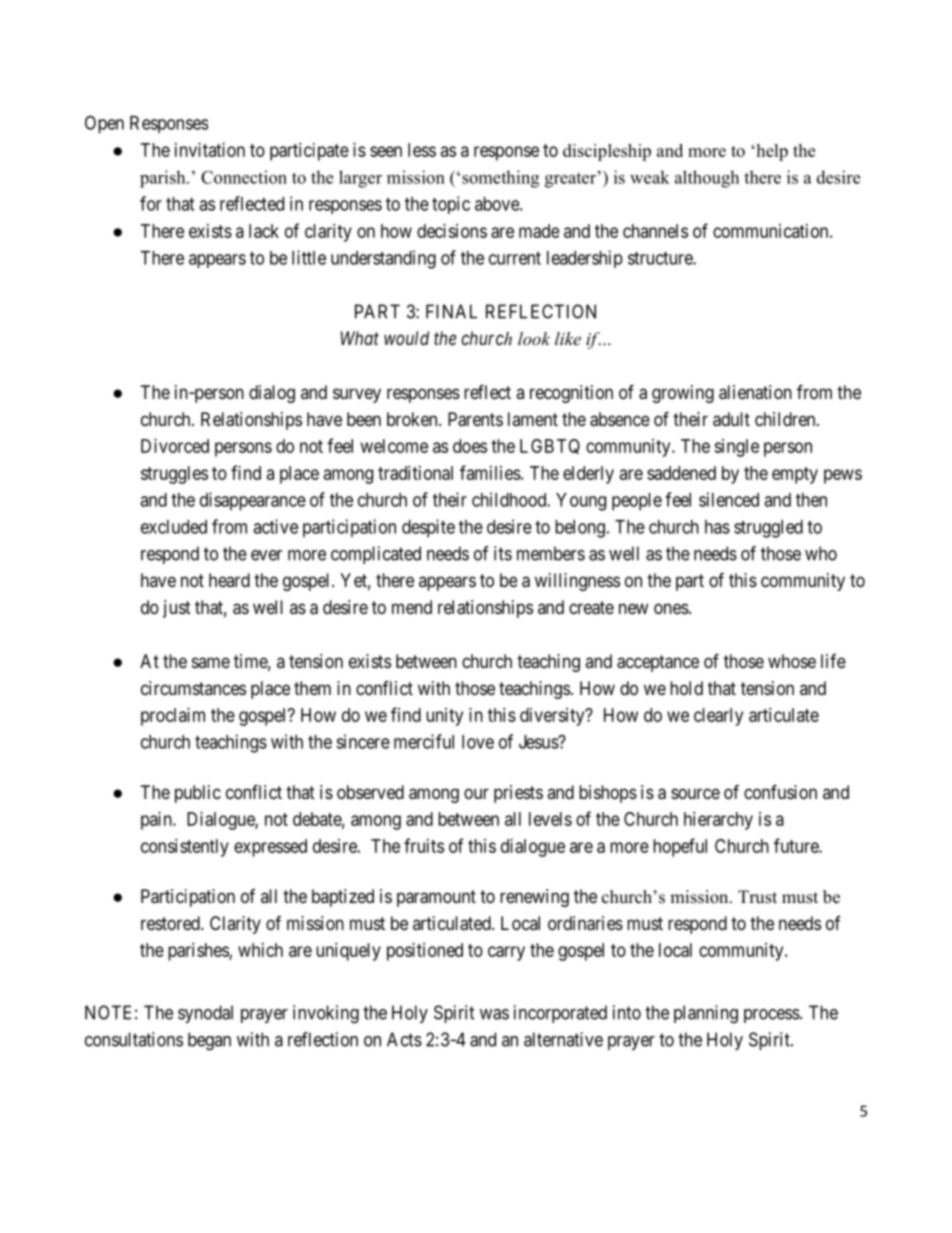 The width and height of the screenshot is (952, 1233). What do you see at coordinates (210, 150) in the screenshot?
I see `invitation` at bounding box center [210, 150].
